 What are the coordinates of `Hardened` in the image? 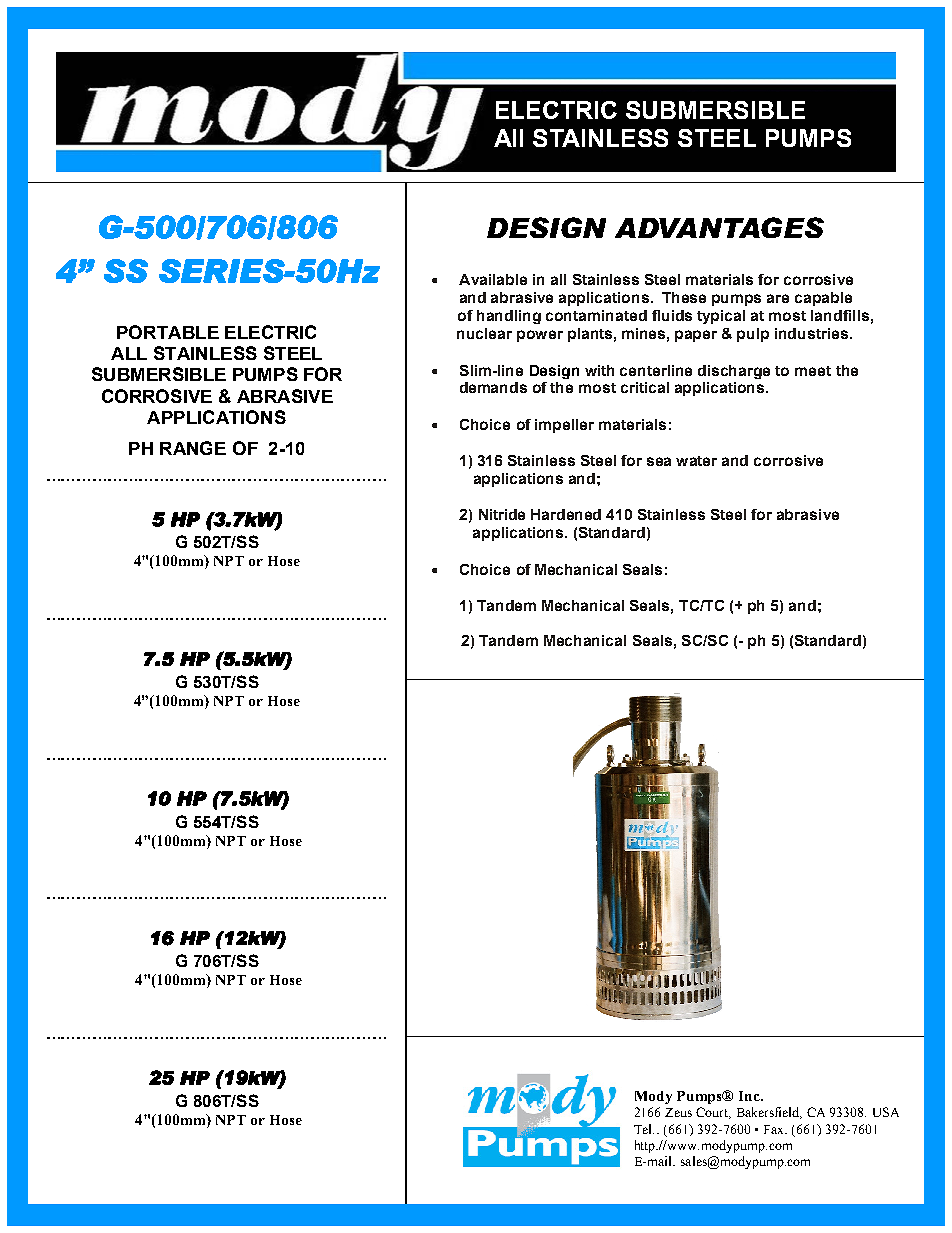 It's located at (566, 514).
